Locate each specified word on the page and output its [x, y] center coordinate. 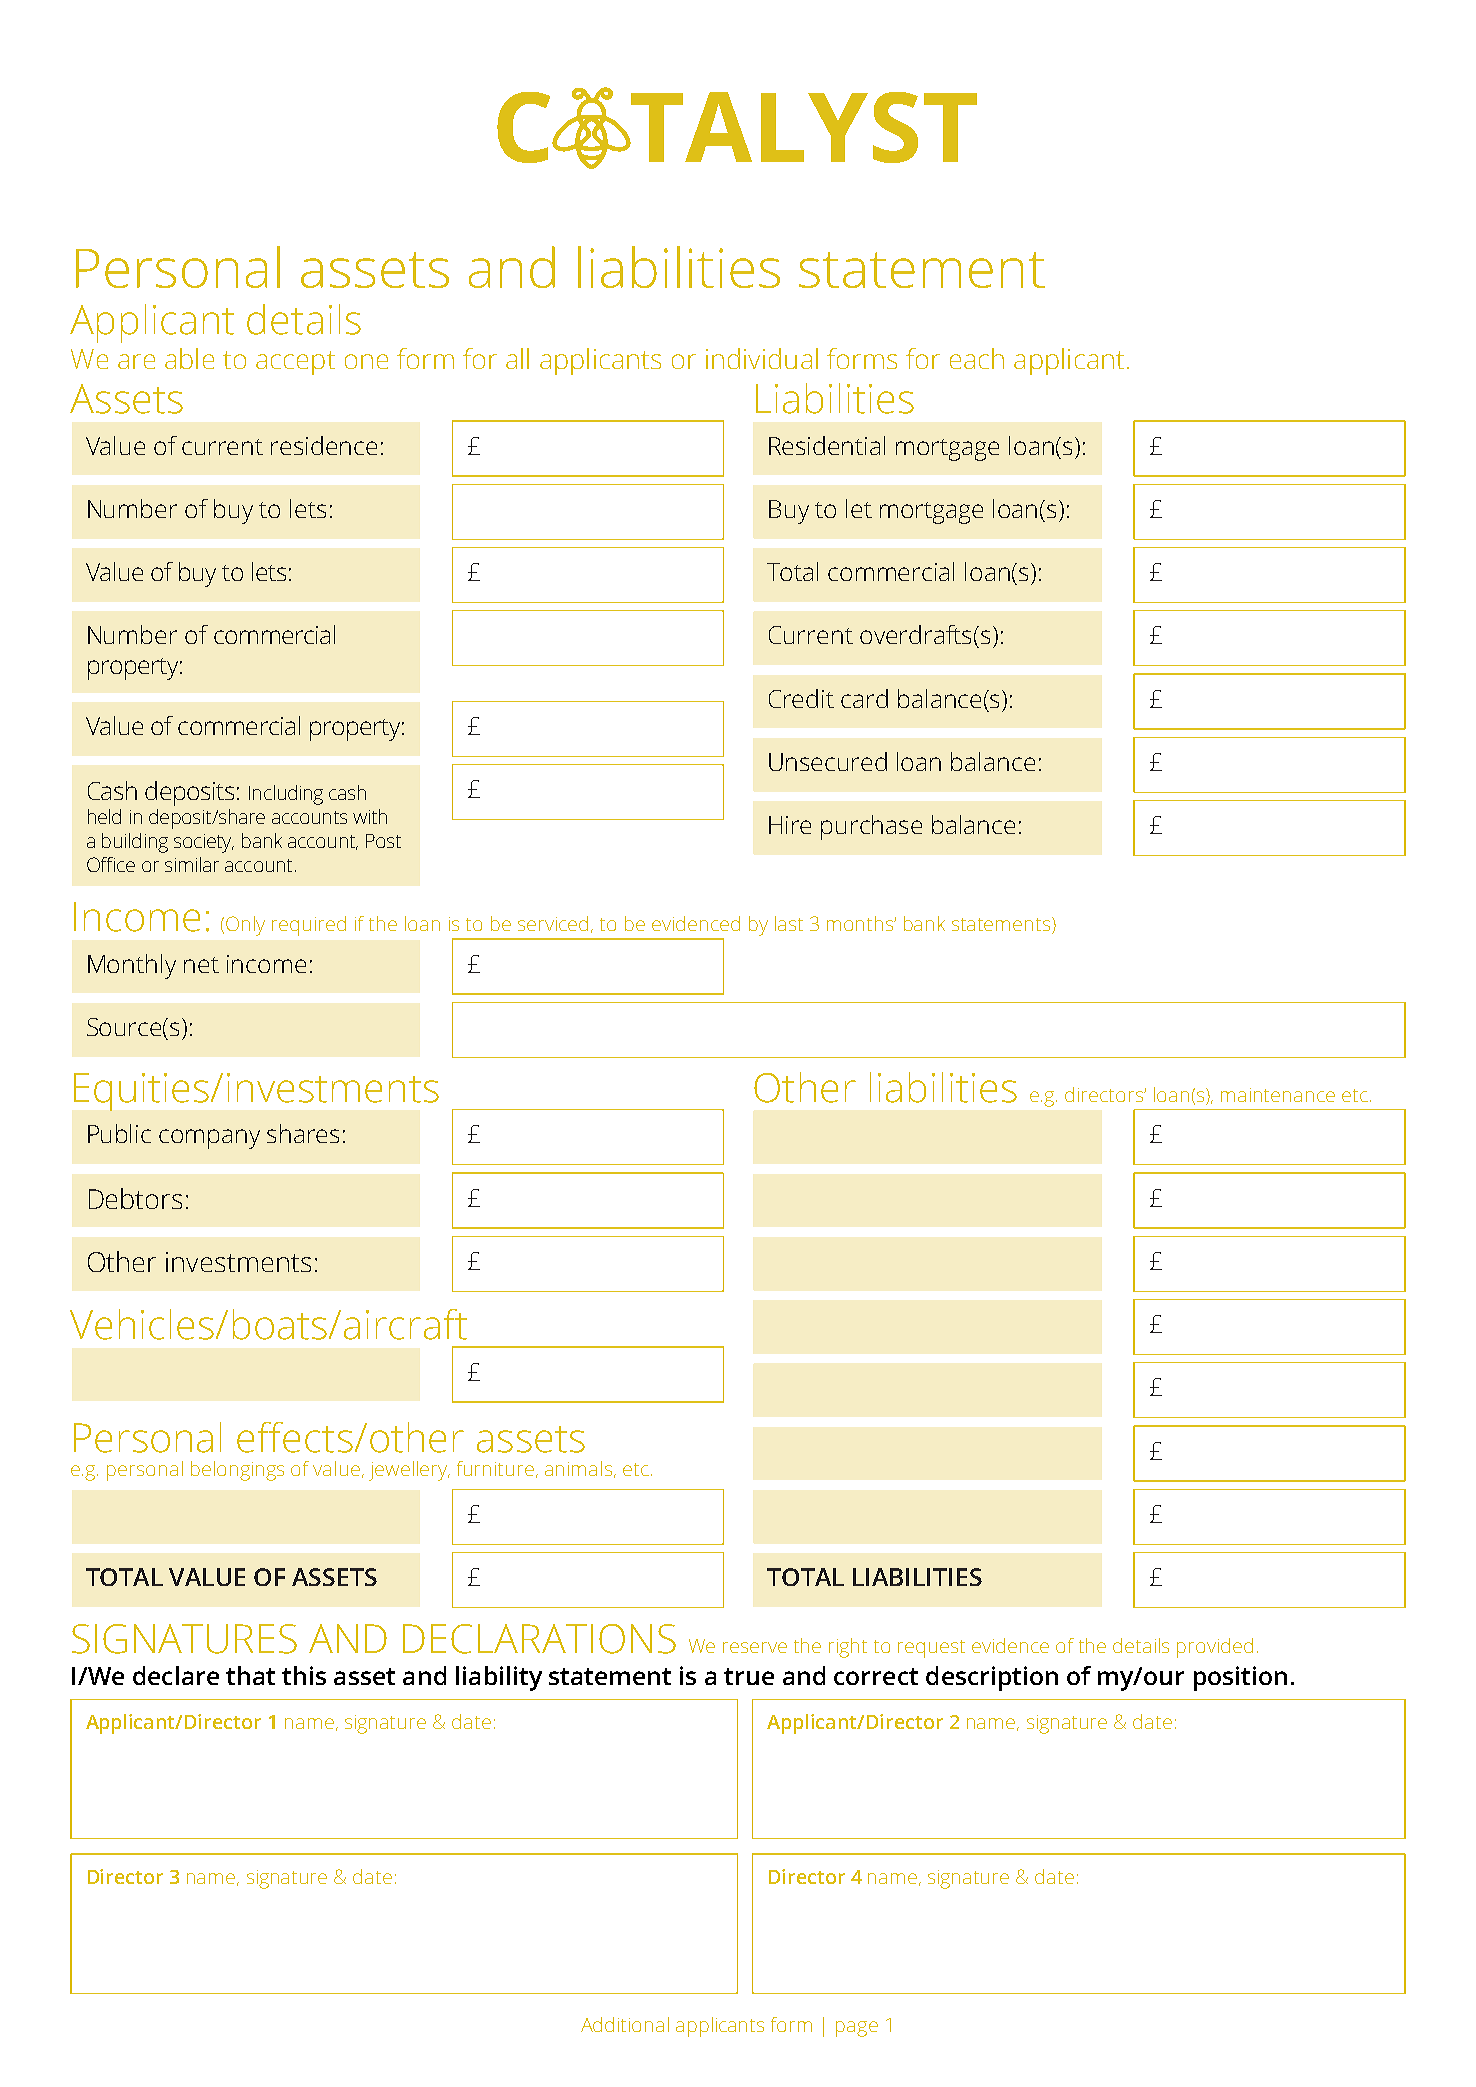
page [857, 2029]
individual [762, 358]
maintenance [1278, 1095]
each [977, 358]
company [209, 1139]
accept [295, 363]
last [789, 923]
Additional [625, 2024]
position [1240, 1678]
